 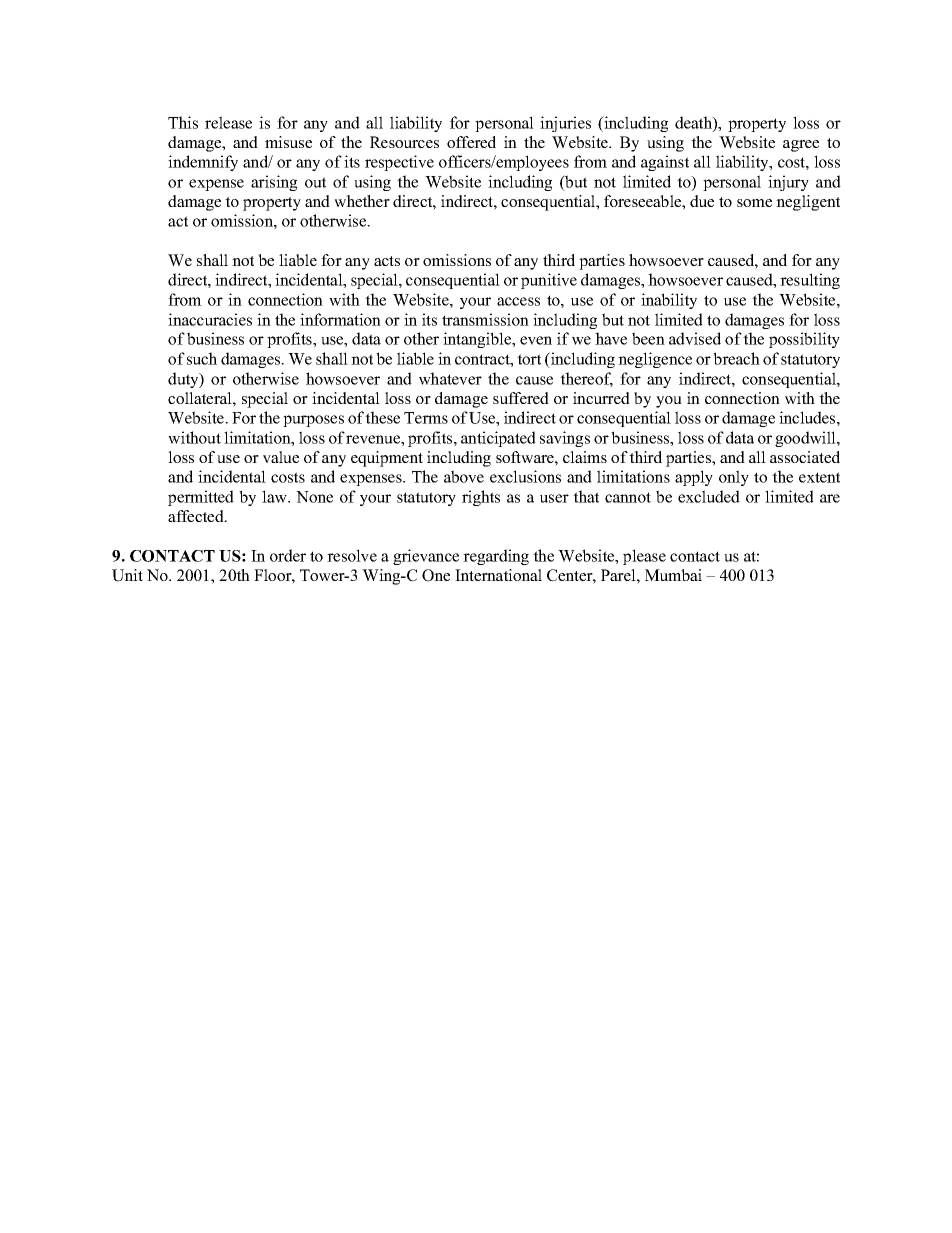 I want to click on regarding, so click(x=496, y=557).
